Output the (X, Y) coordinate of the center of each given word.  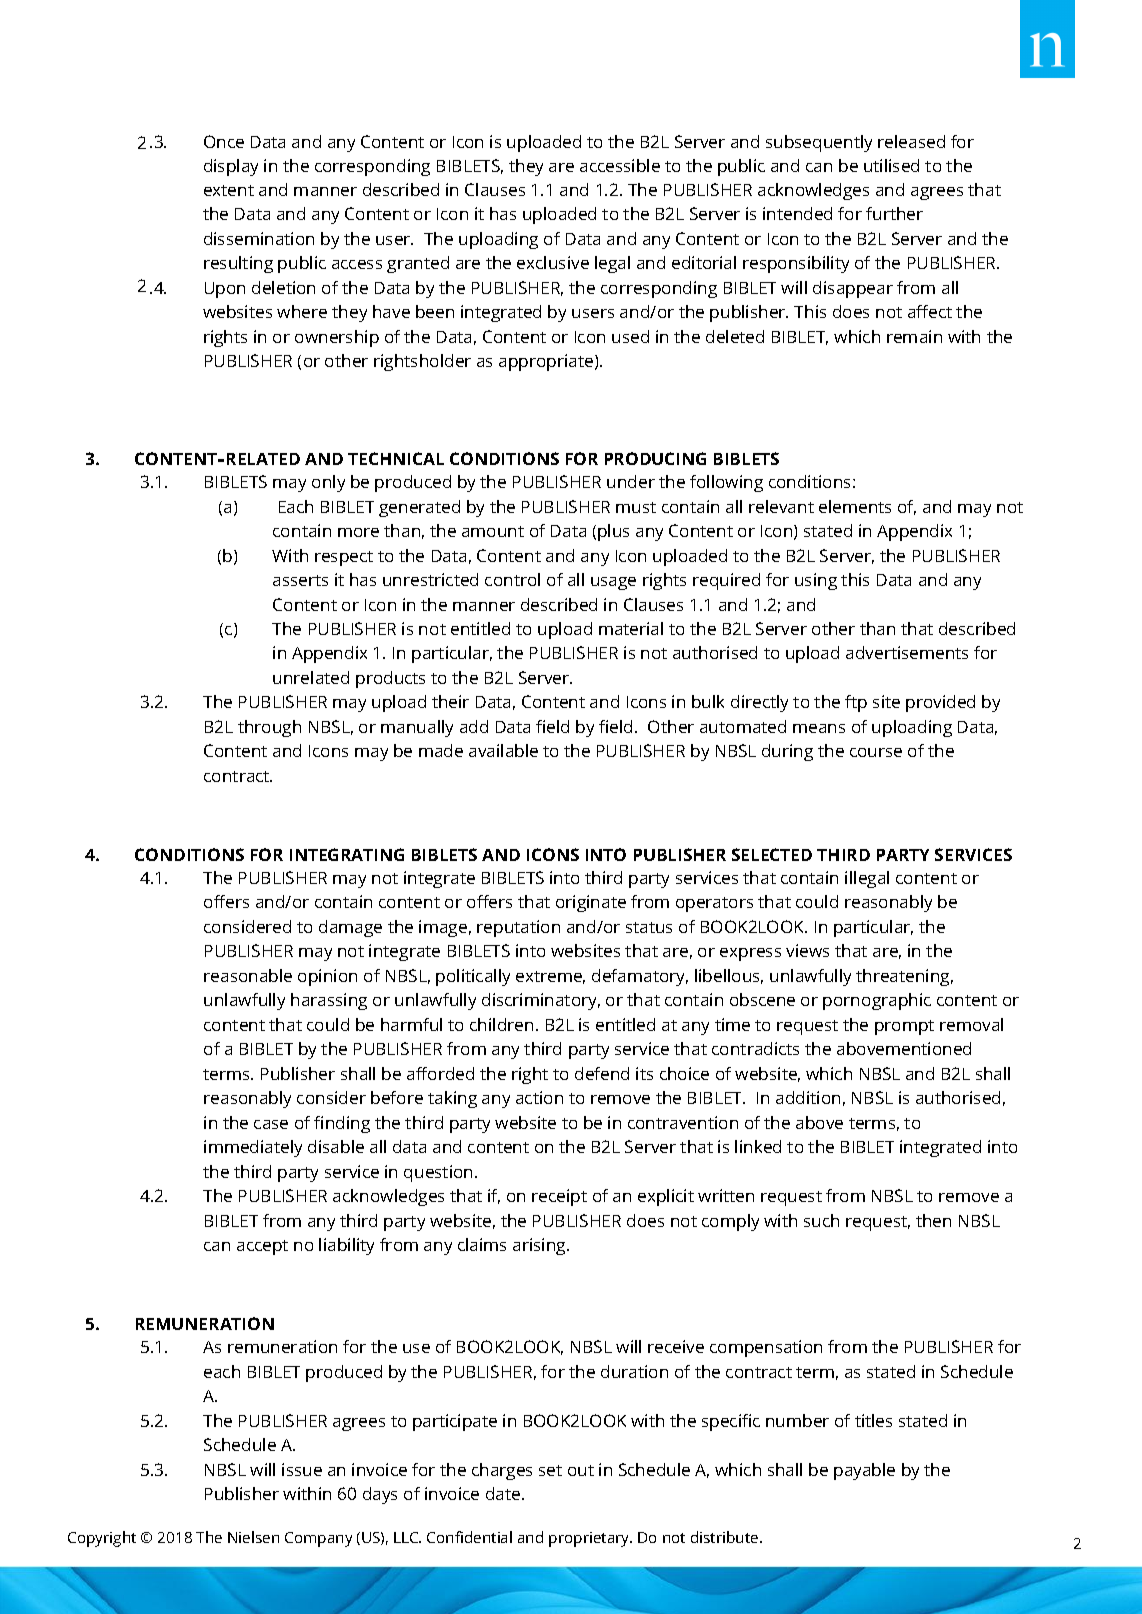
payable (864, 1471)
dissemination (259, 238)
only (328, 483)
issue (302, 1469)
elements (855, 506)
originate (591, 903)
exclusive (553, 262)
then (933, 1220)
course (876, 752)
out (581, 1470)
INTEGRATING (347, 854)
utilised (891, 165)
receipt (559, 1197)
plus (613, 532)
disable (336, 1146)
